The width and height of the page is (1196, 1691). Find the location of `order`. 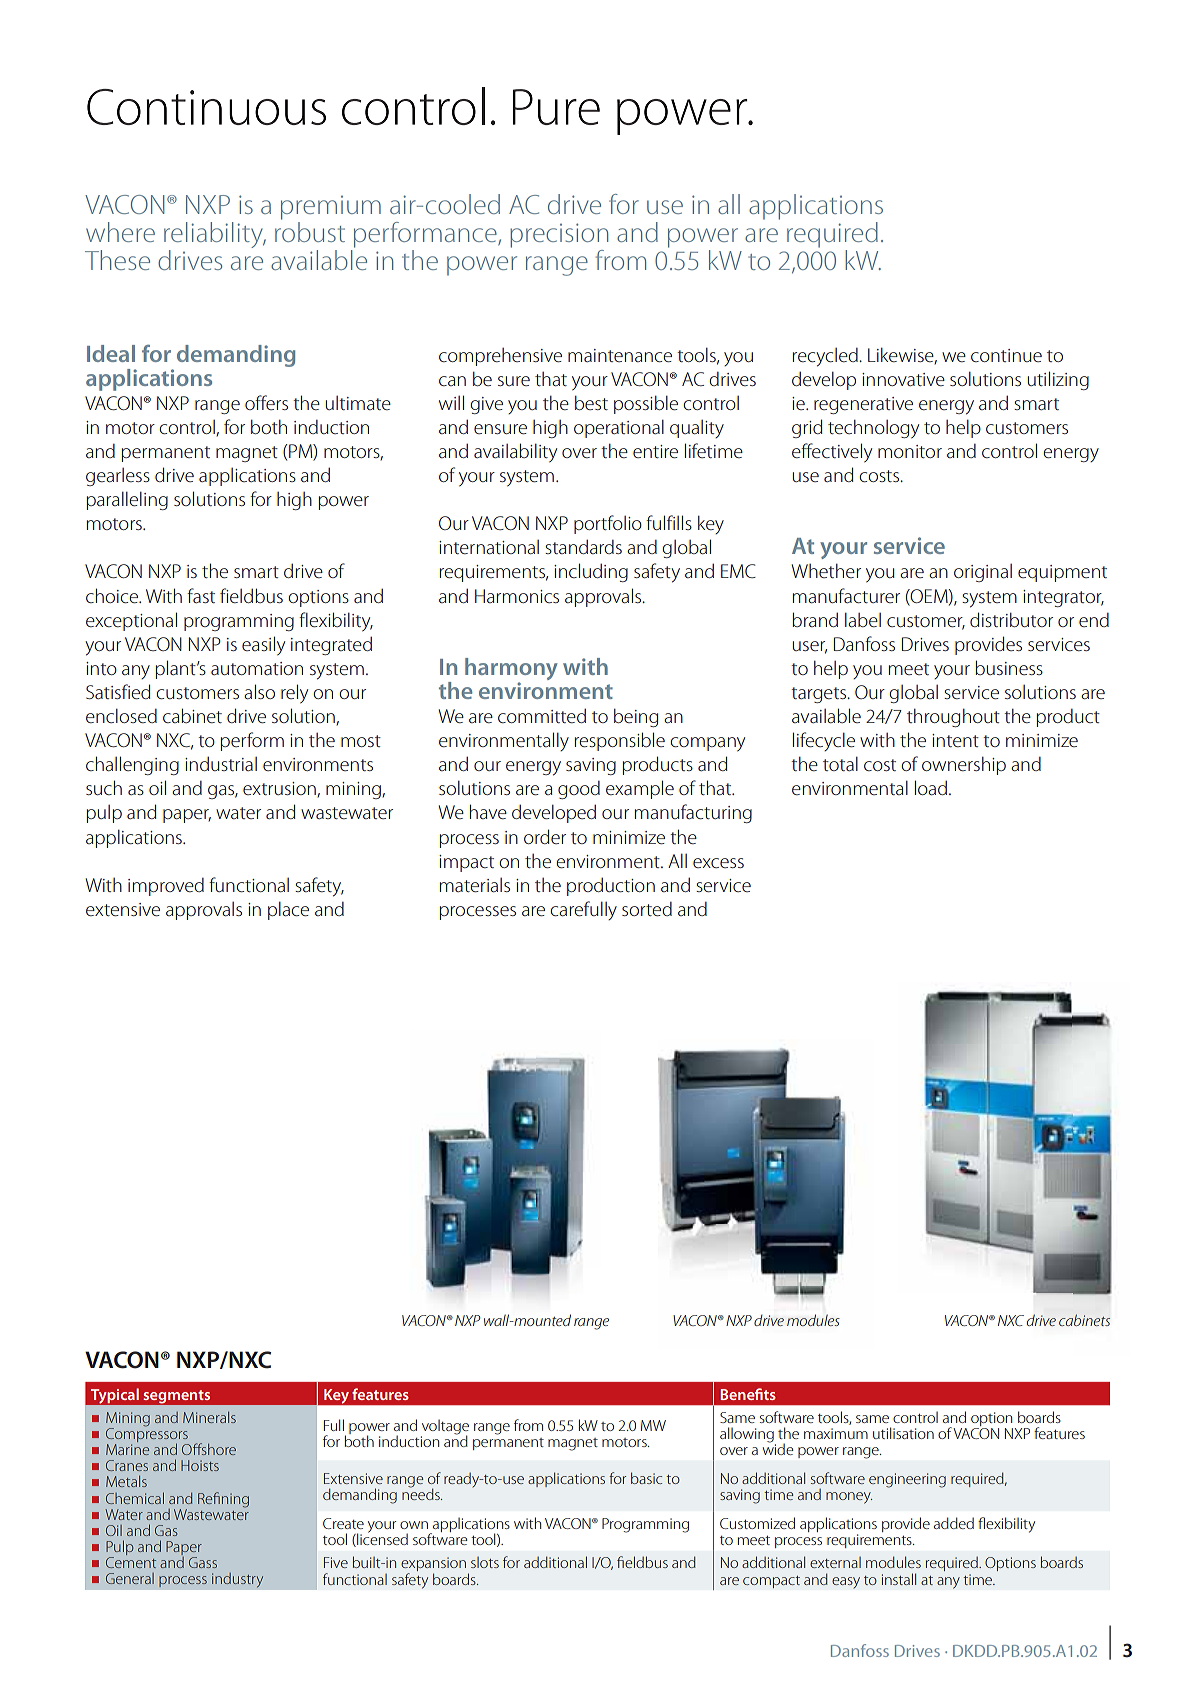

order is located at coordinates (545, 836).
